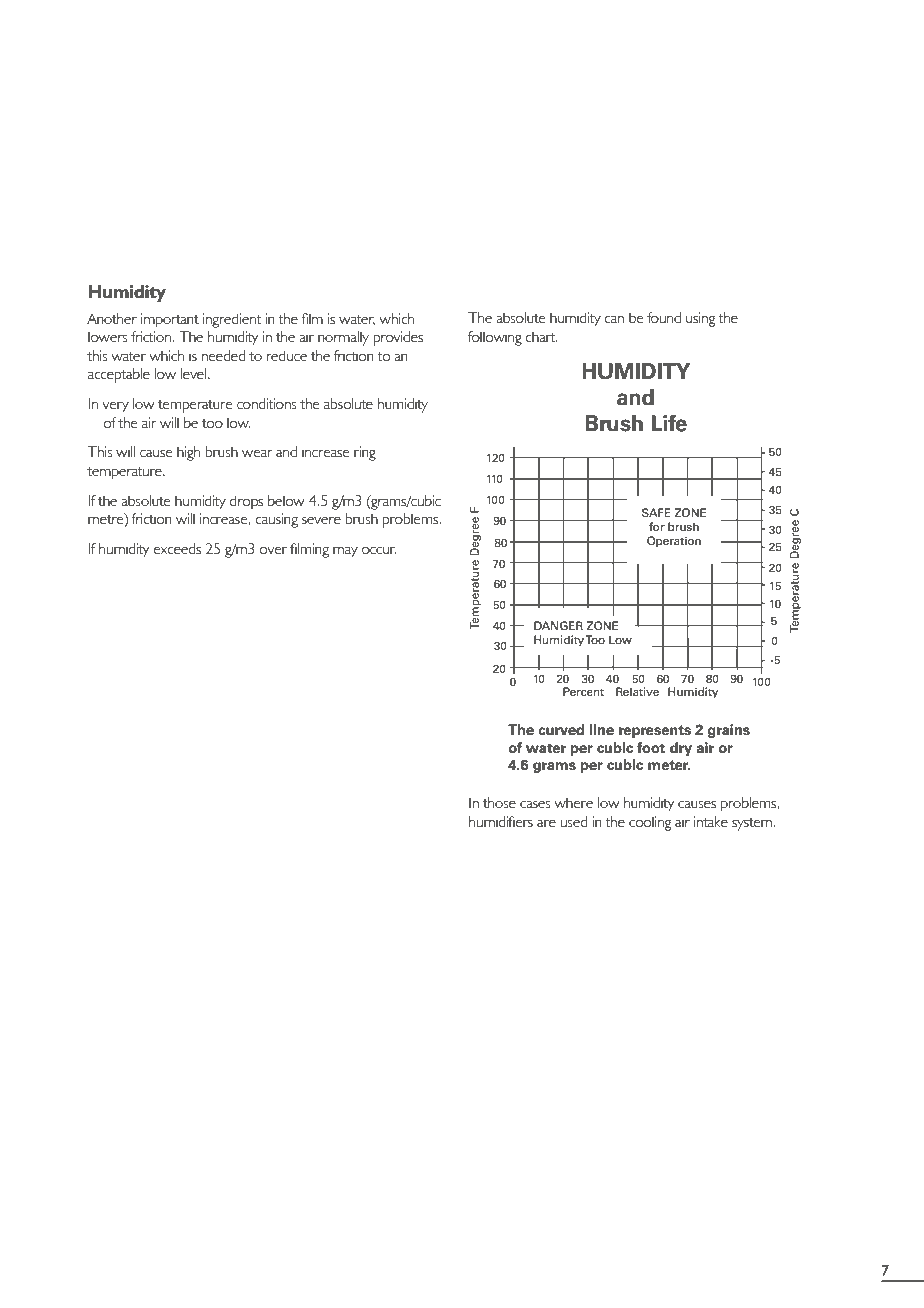 This image has width=924, height=1308. I want to click on Life, so click(669, 423).
